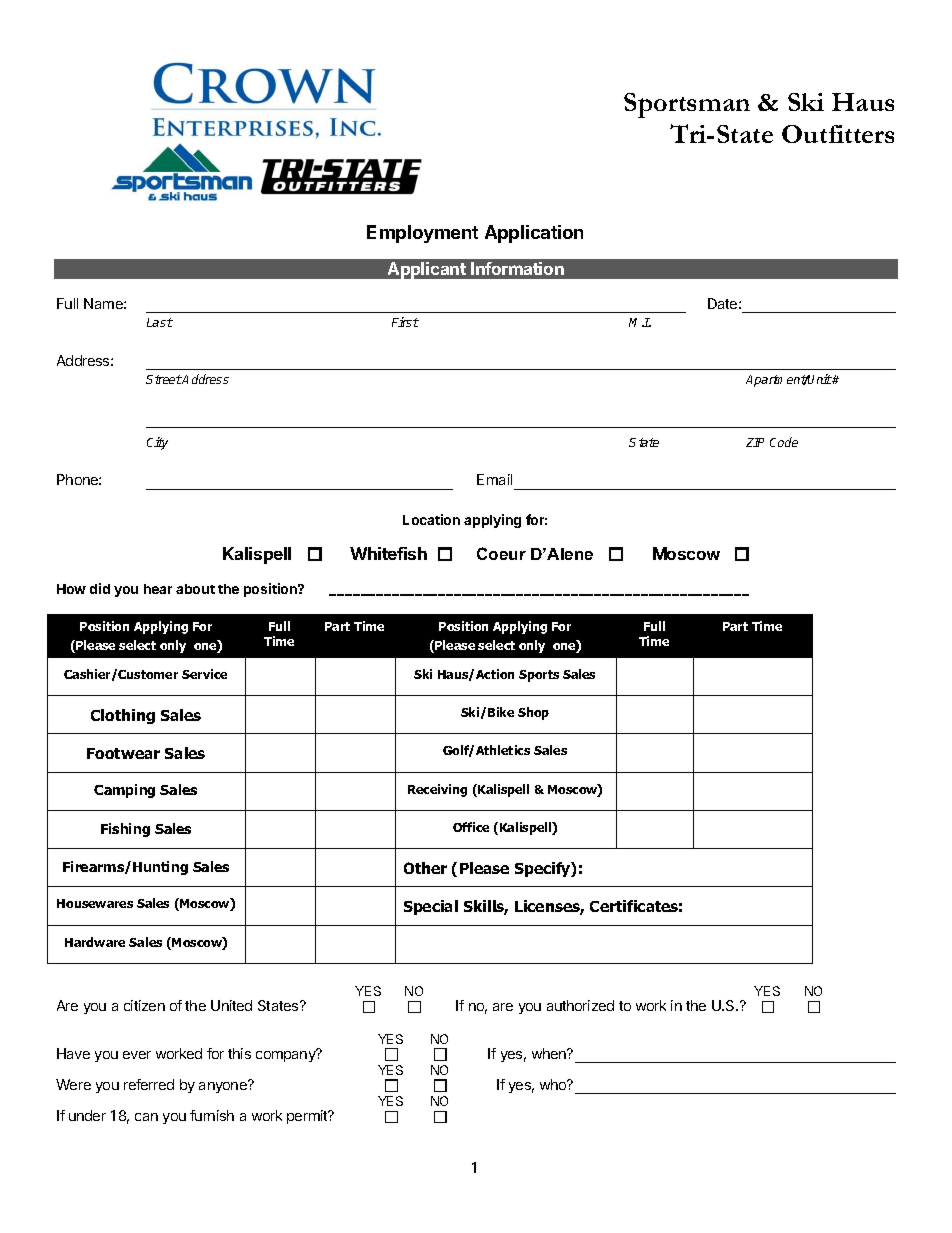 The height and width of the image is (1233, 952). Describe the element at coordinates (405, 322) in the image. I see `First` at that location.
